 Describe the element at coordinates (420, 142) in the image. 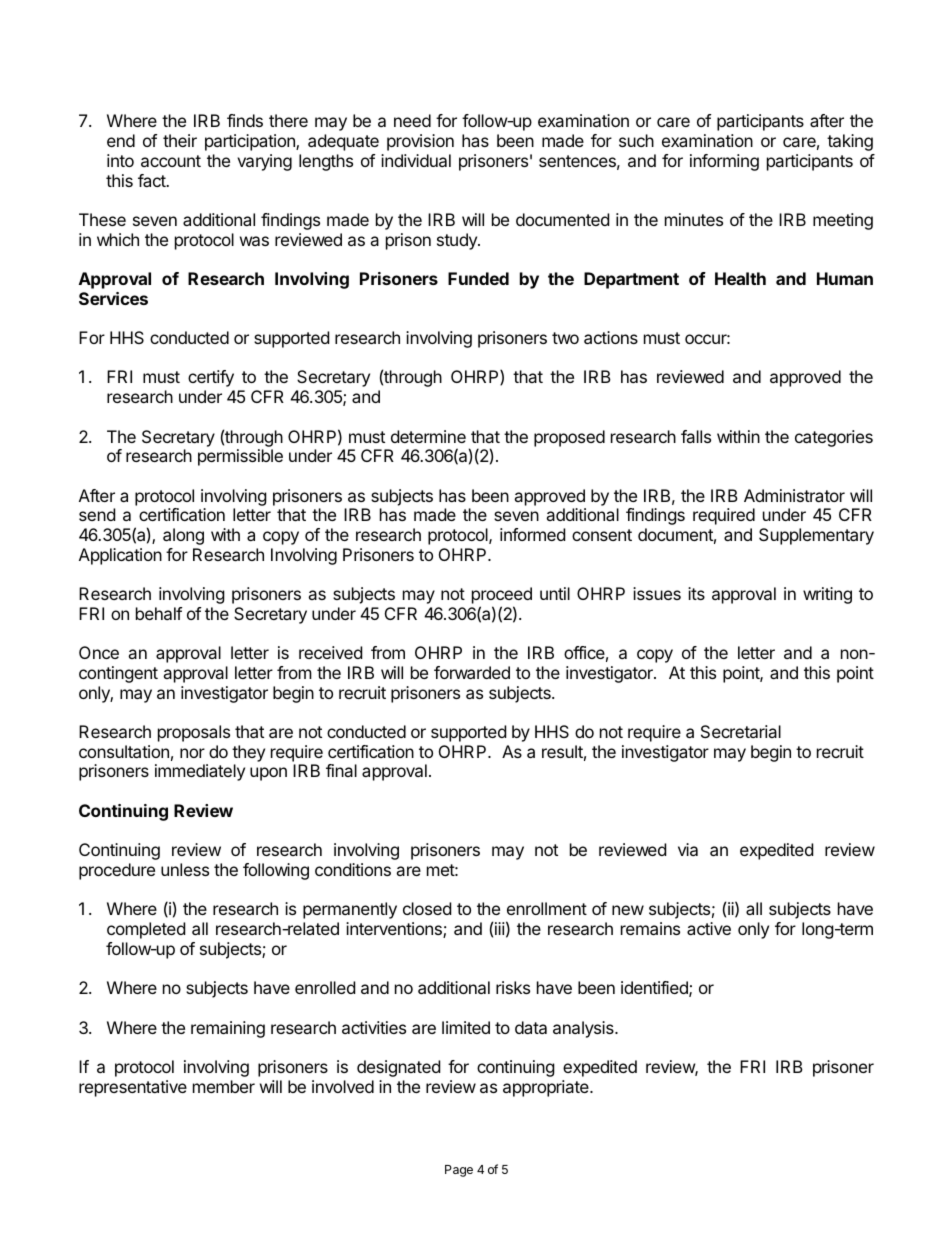

I see `provision` at that location.
